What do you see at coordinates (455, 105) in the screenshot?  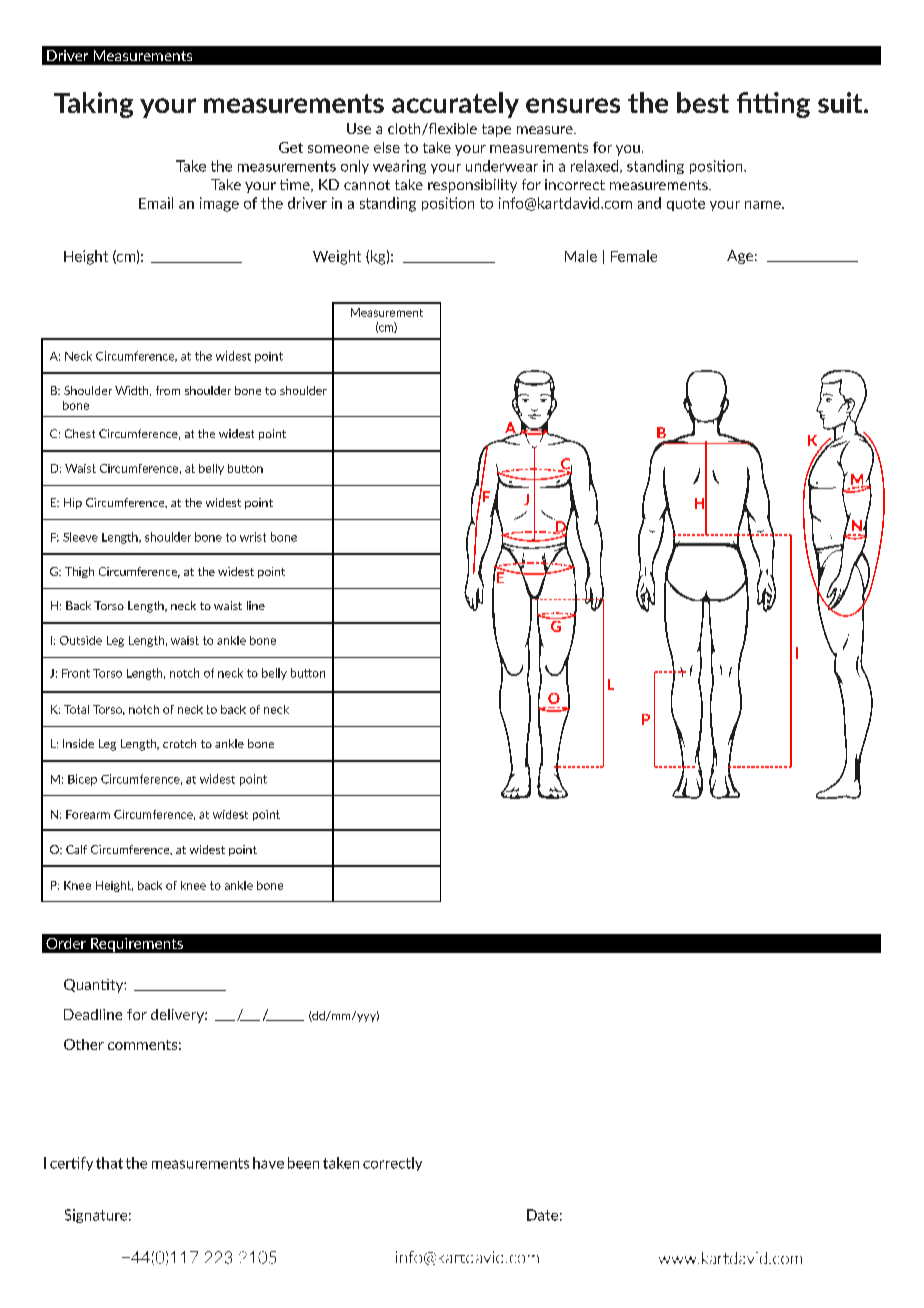 I see `accurately` at bounding box center [455, 105].
